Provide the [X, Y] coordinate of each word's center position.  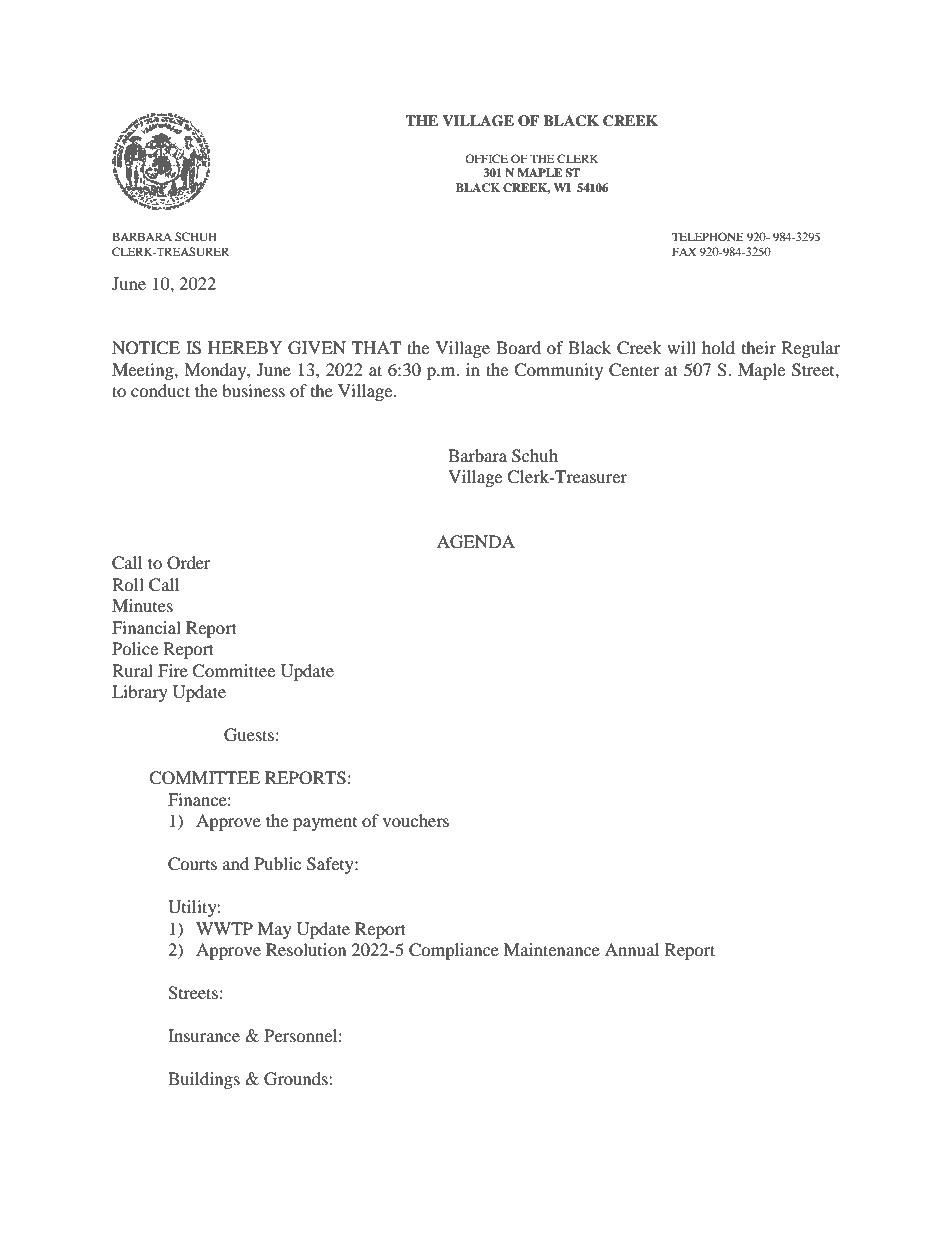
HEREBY [245, 347]
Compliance [454, 951]
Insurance [204, 1035]
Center [634, 370]
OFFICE [486, 158]
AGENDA [476, 542]
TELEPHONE [708, 236]
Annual [632, 949]
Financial [146, 627]
